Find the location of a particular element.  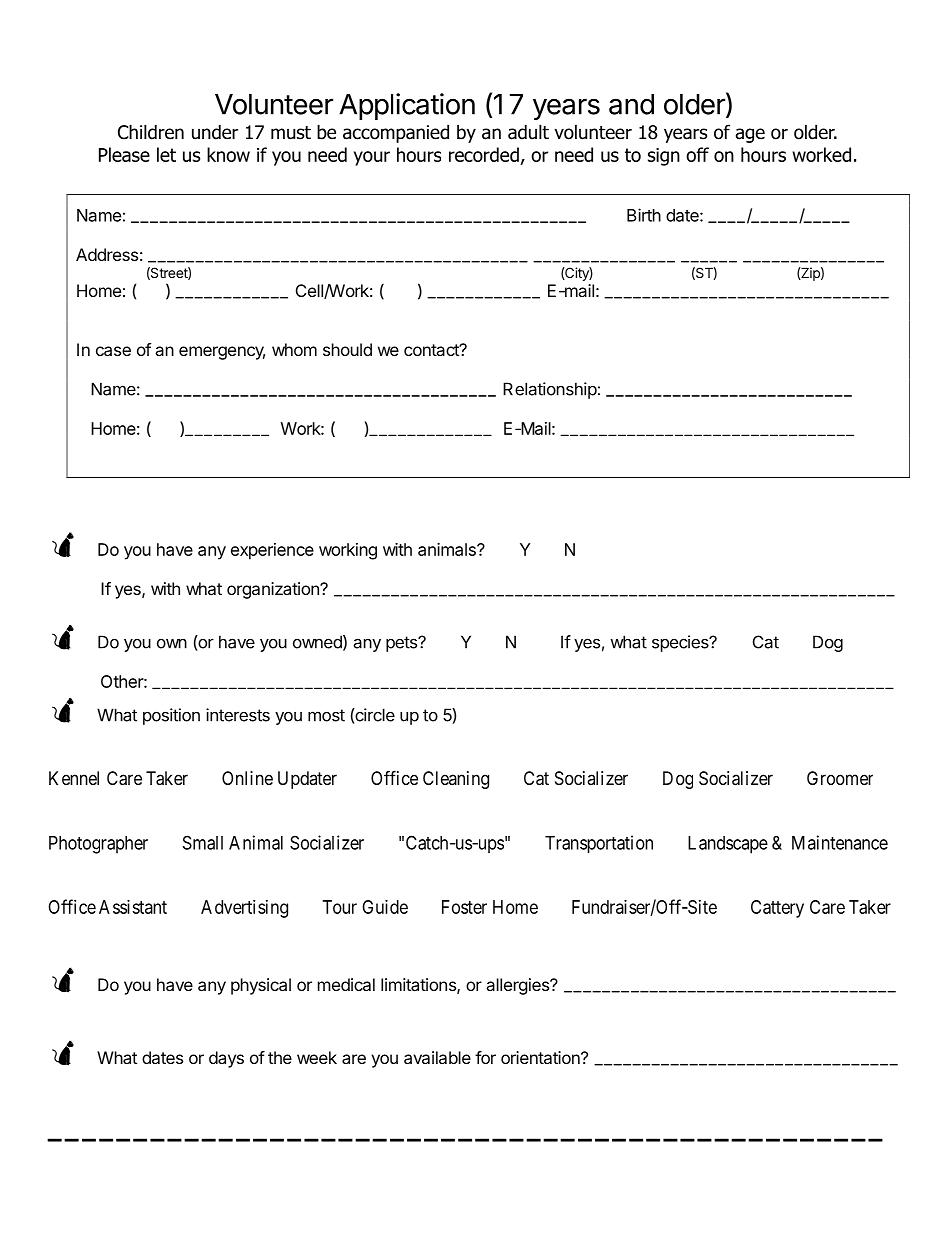

case is located at coordinates (113, 351).
